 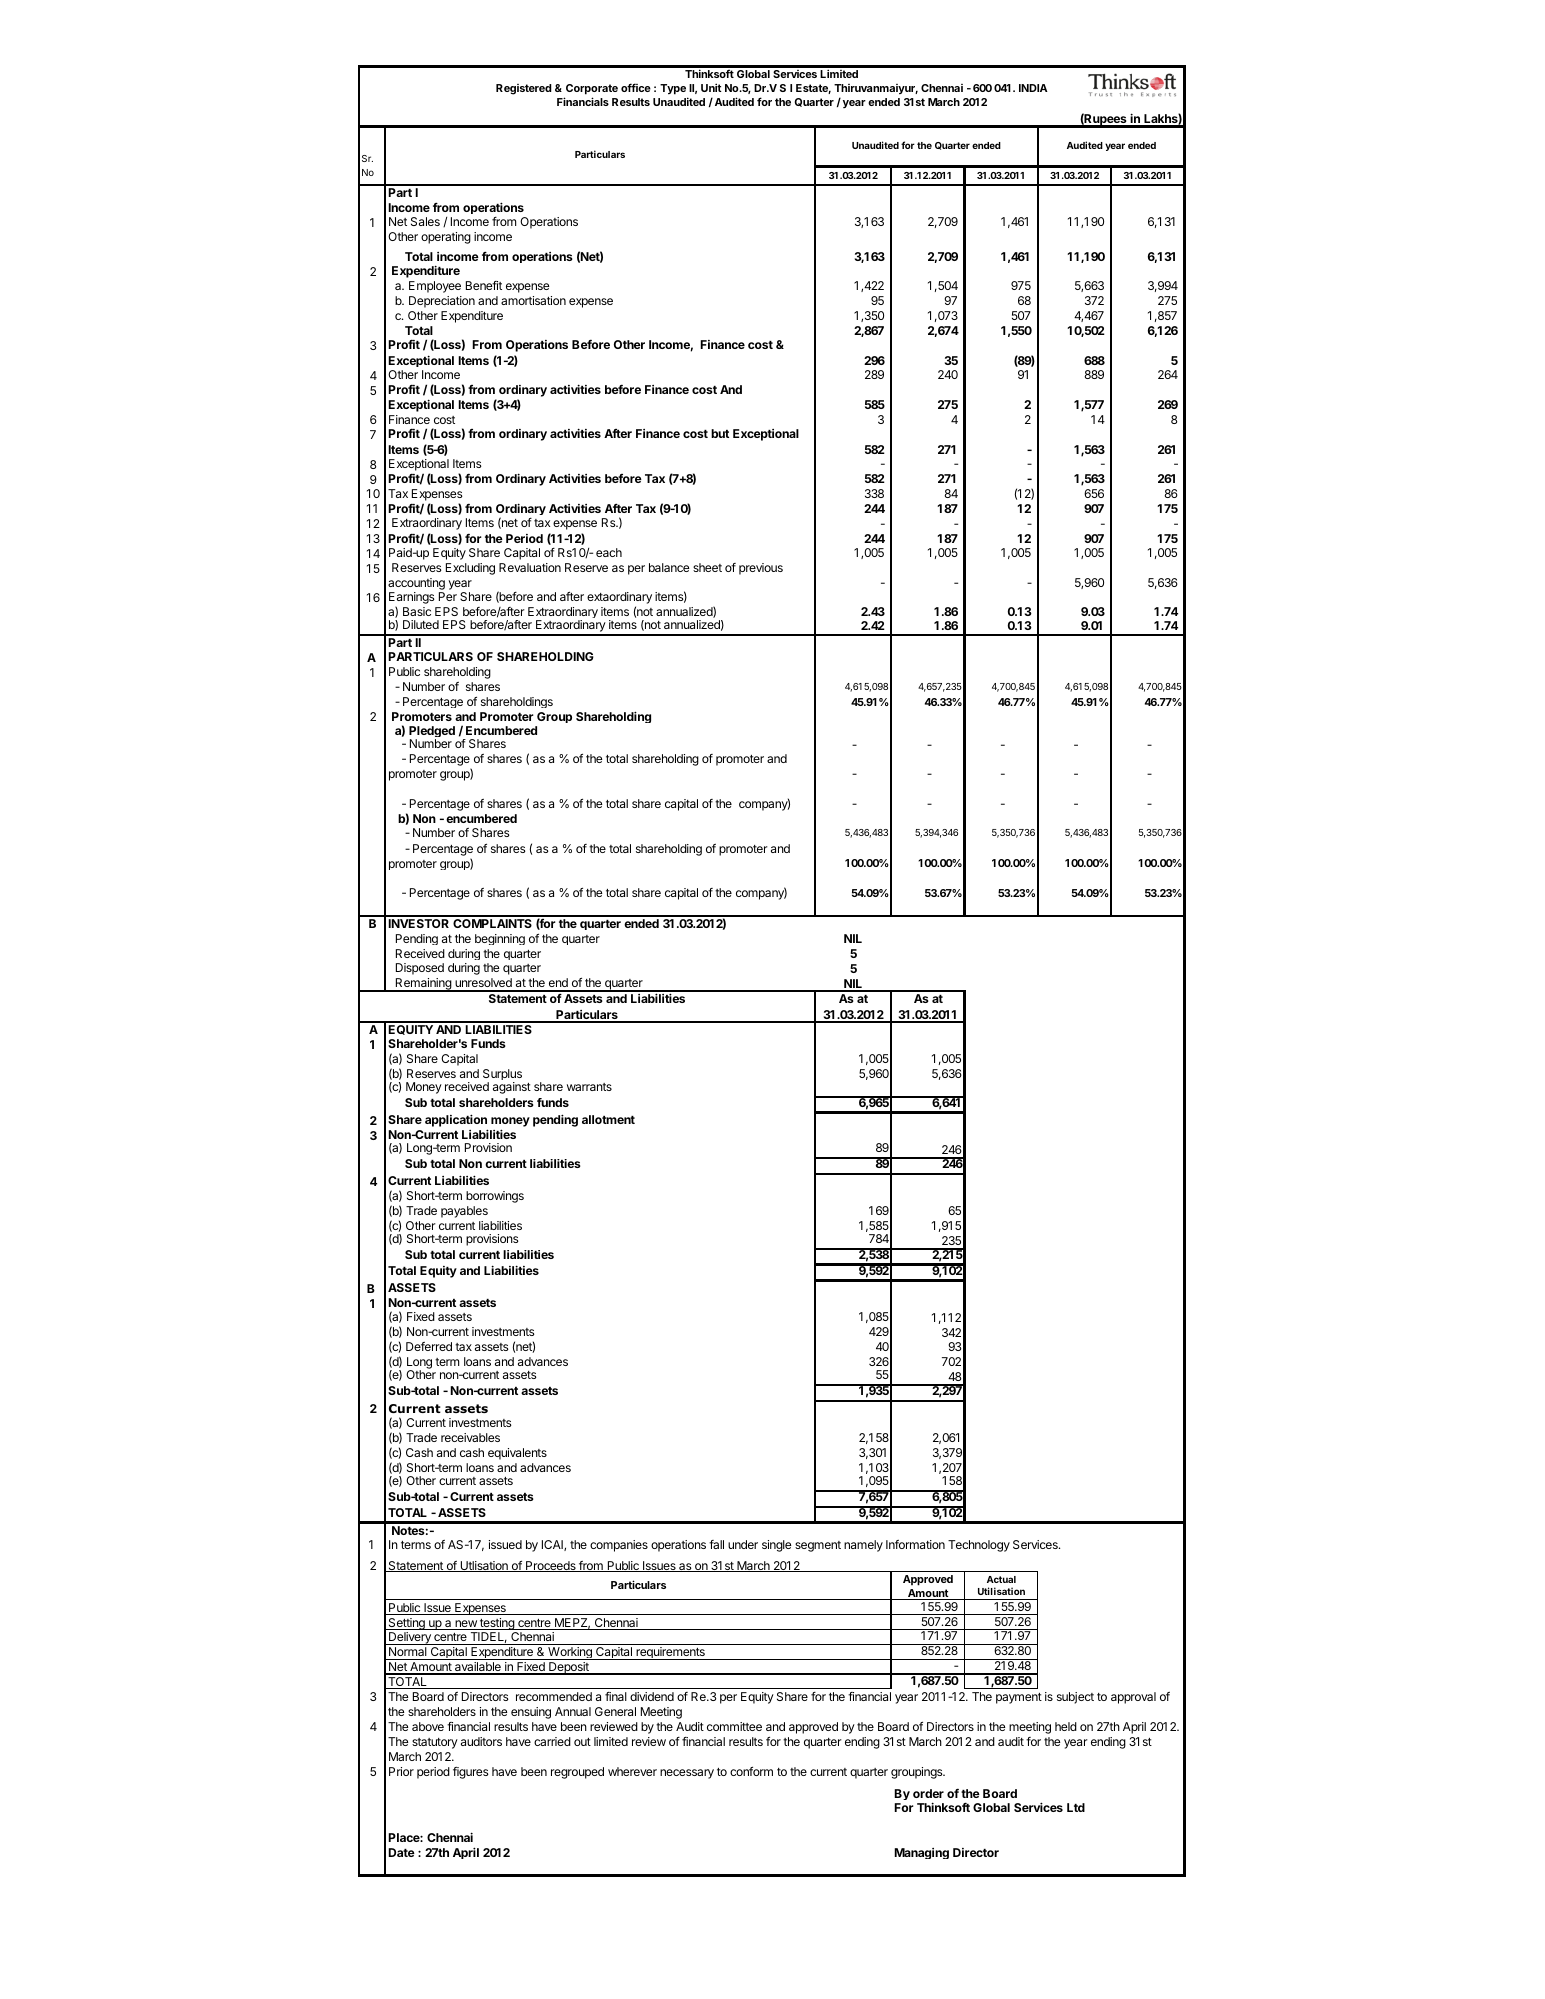 What do you see at coordinates (669, 567) in the page?
I see `balance` at bounding box center [669, 567].
